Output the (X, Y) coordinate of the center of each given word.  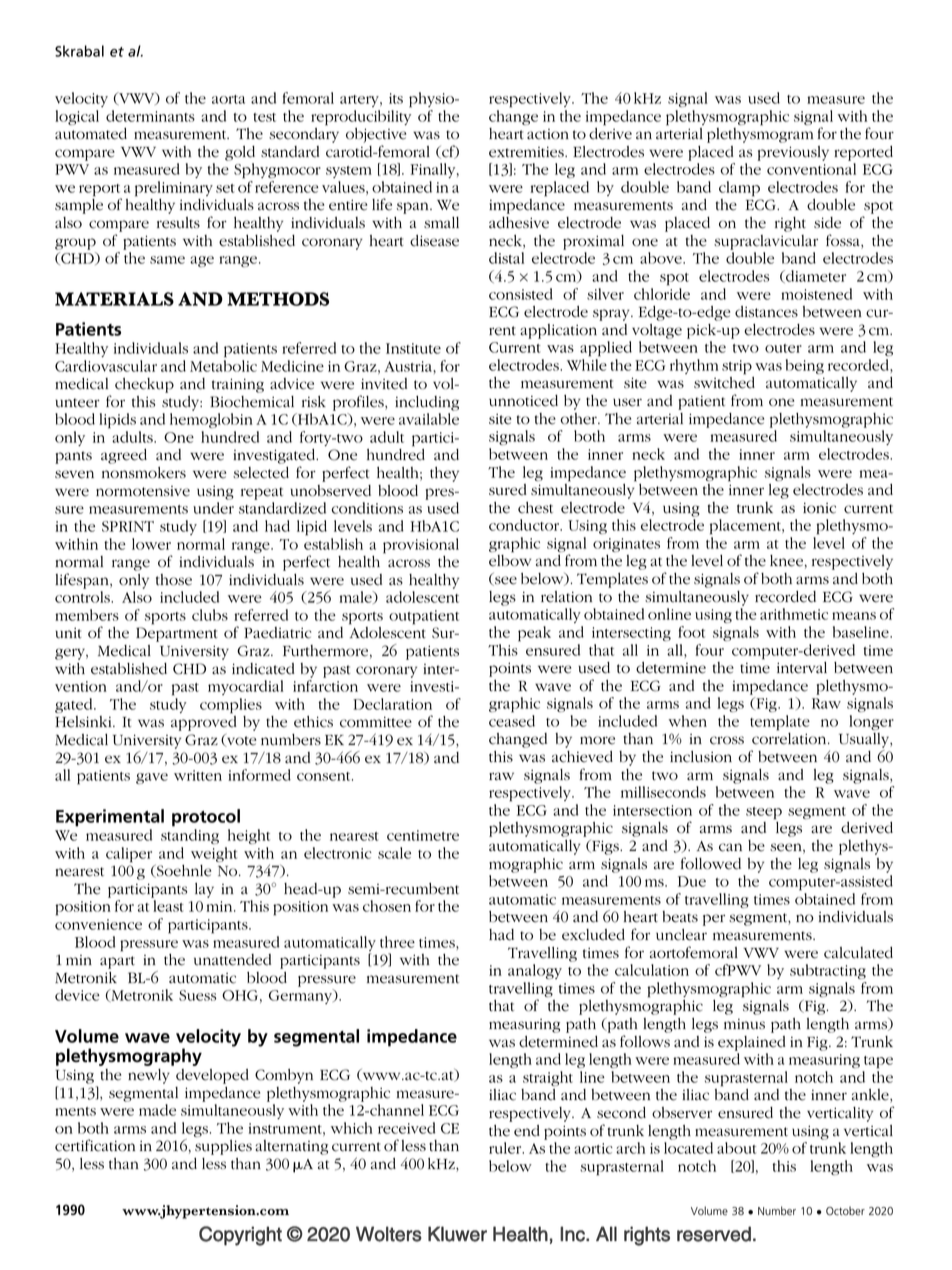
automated (91, 134)
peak (534, 634)
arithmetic (794, 614)
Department (177, 634)
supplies (223, 1147)
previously (793, 153)
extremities (527, 152)
